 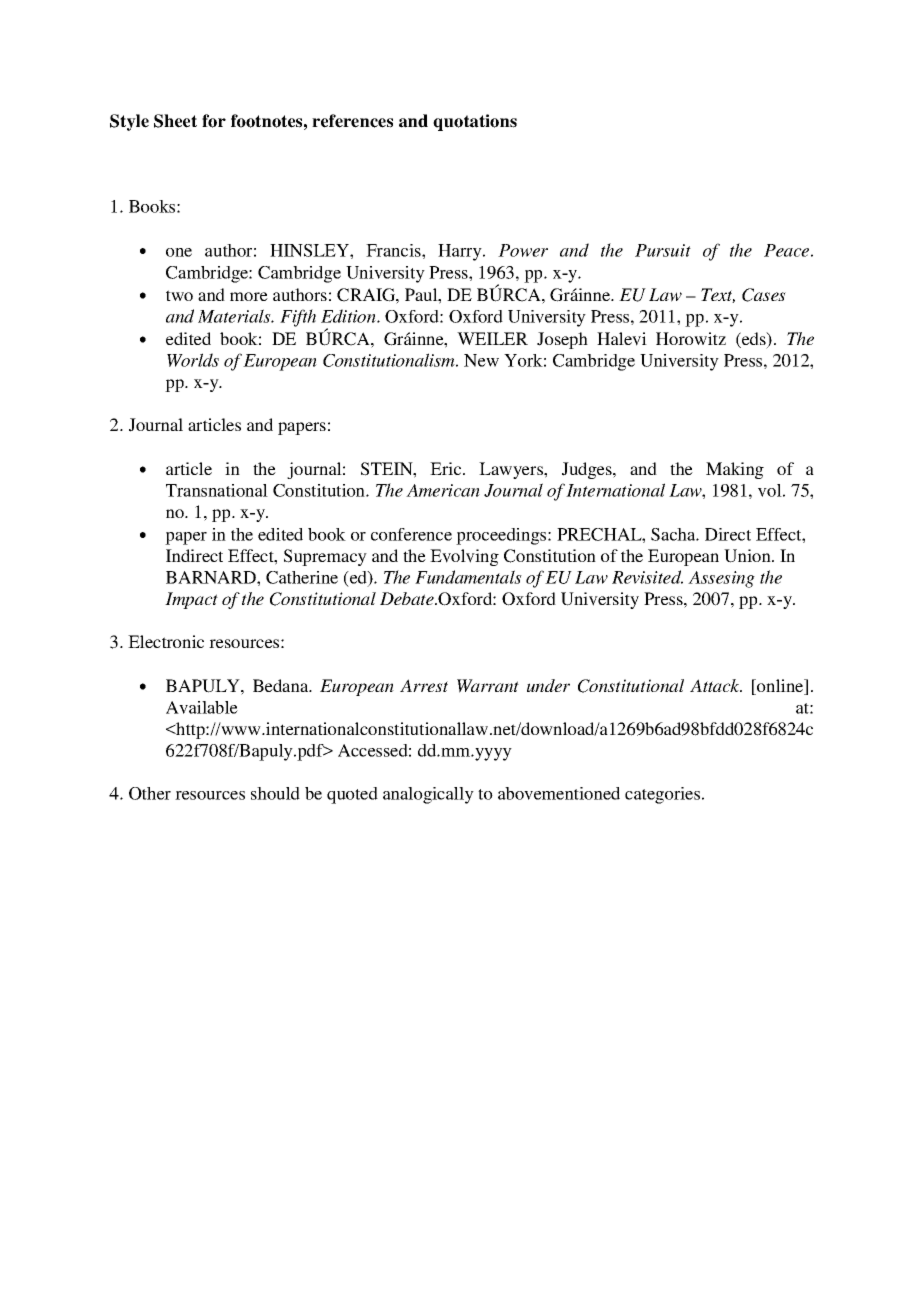 What do you see at coordinates (424, 685) in the image?
I see `Arrest` at bounding box center [424, 685].
